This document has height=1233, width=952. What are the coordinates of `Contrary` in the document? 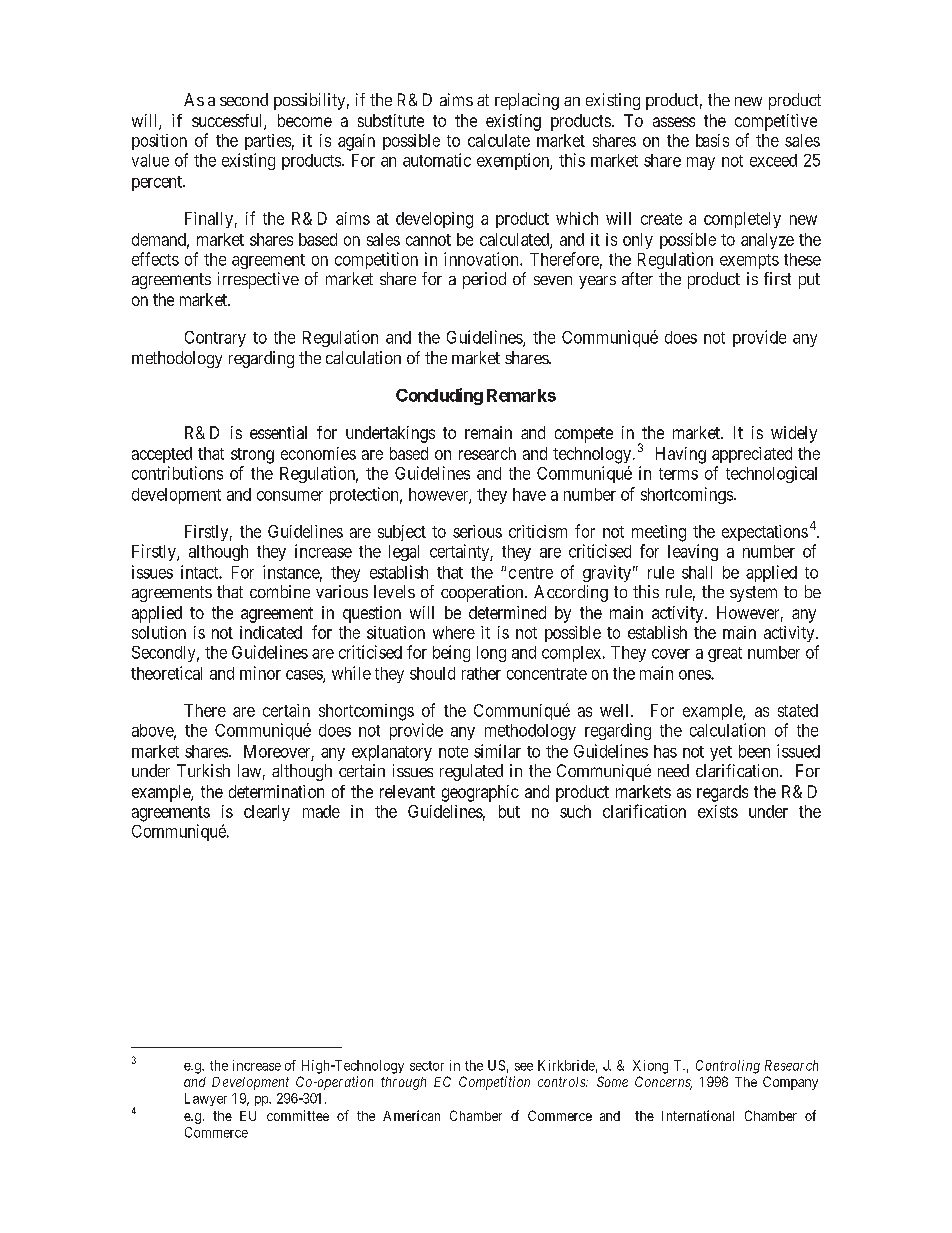 It's located at (215, 339).
